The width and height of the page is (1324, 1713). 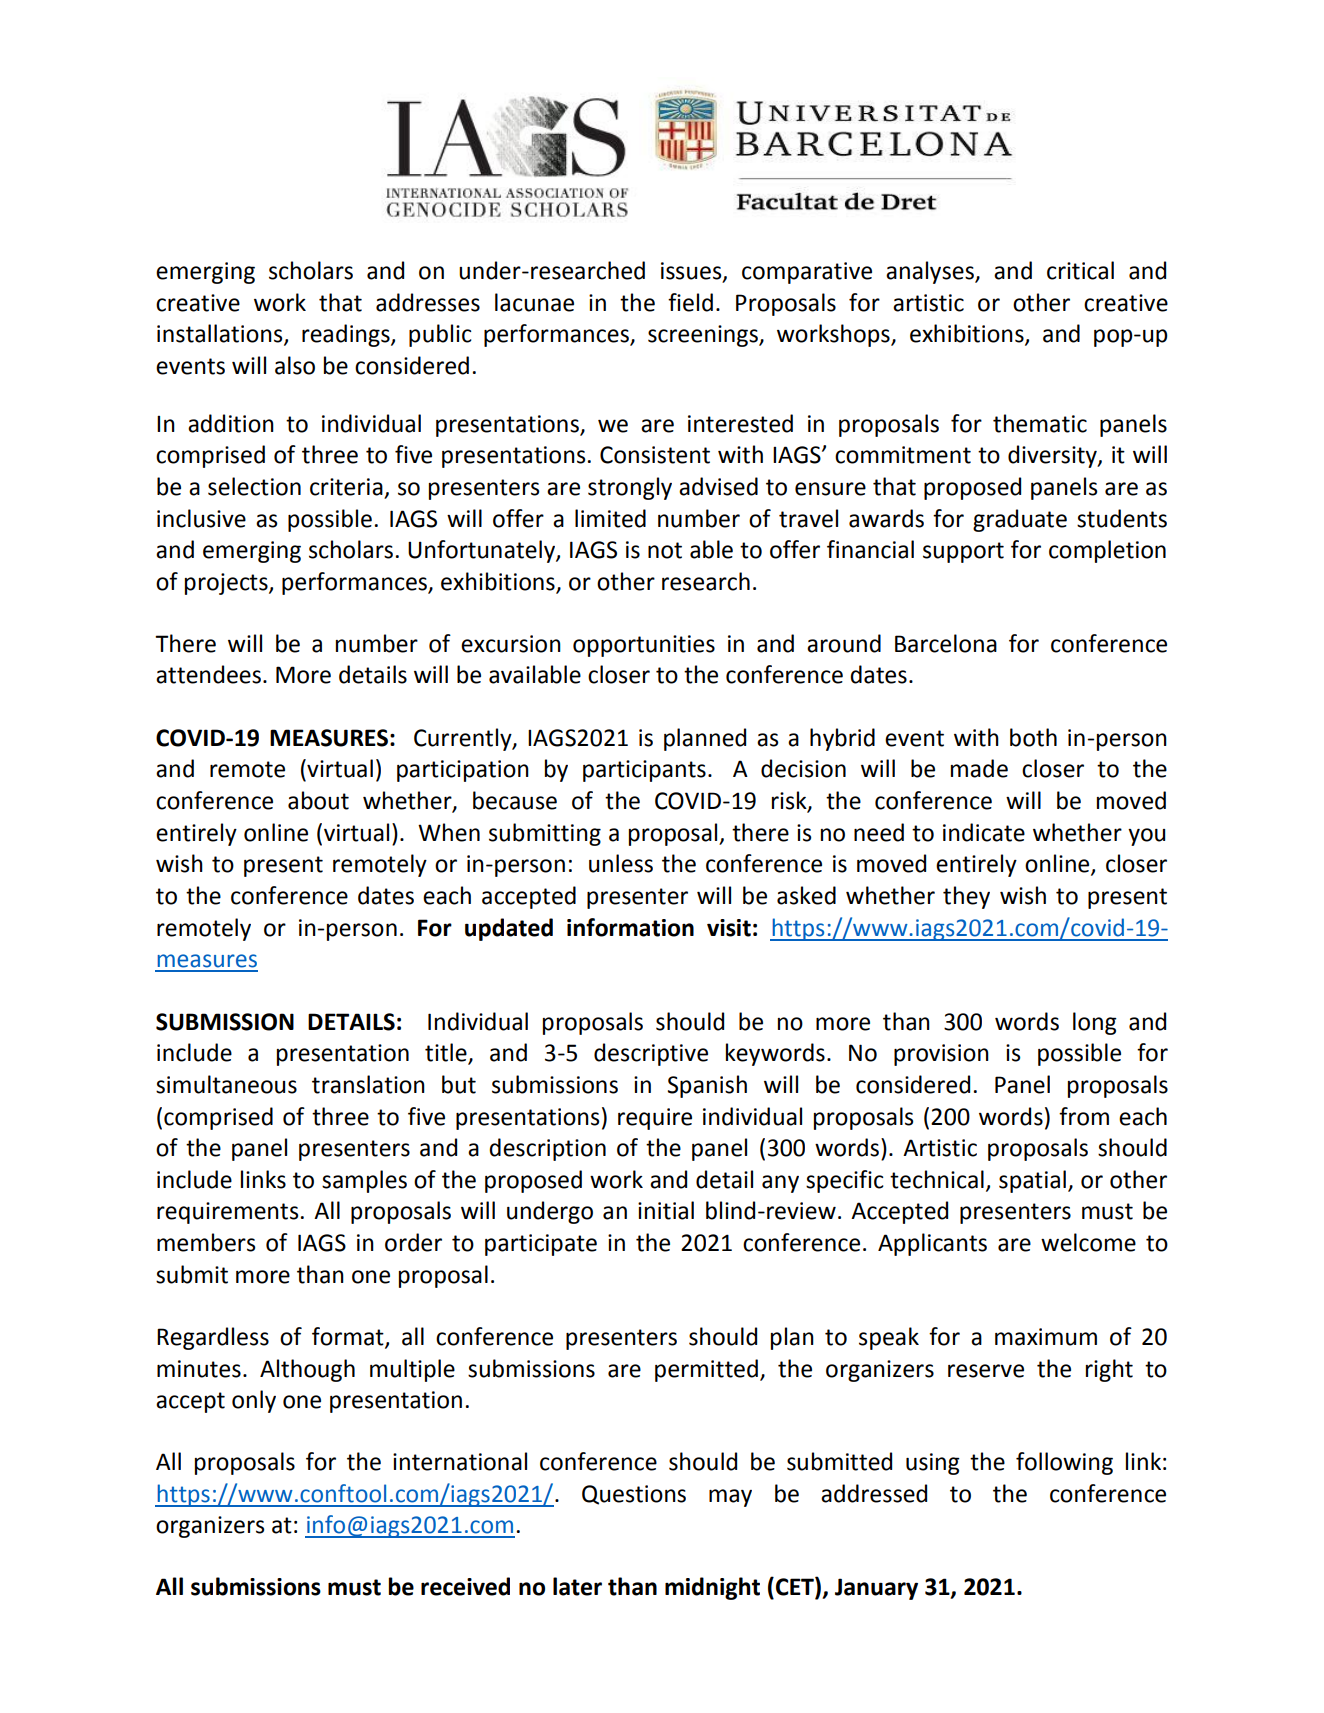 I want to click on about, so click(x=318, y=800).
